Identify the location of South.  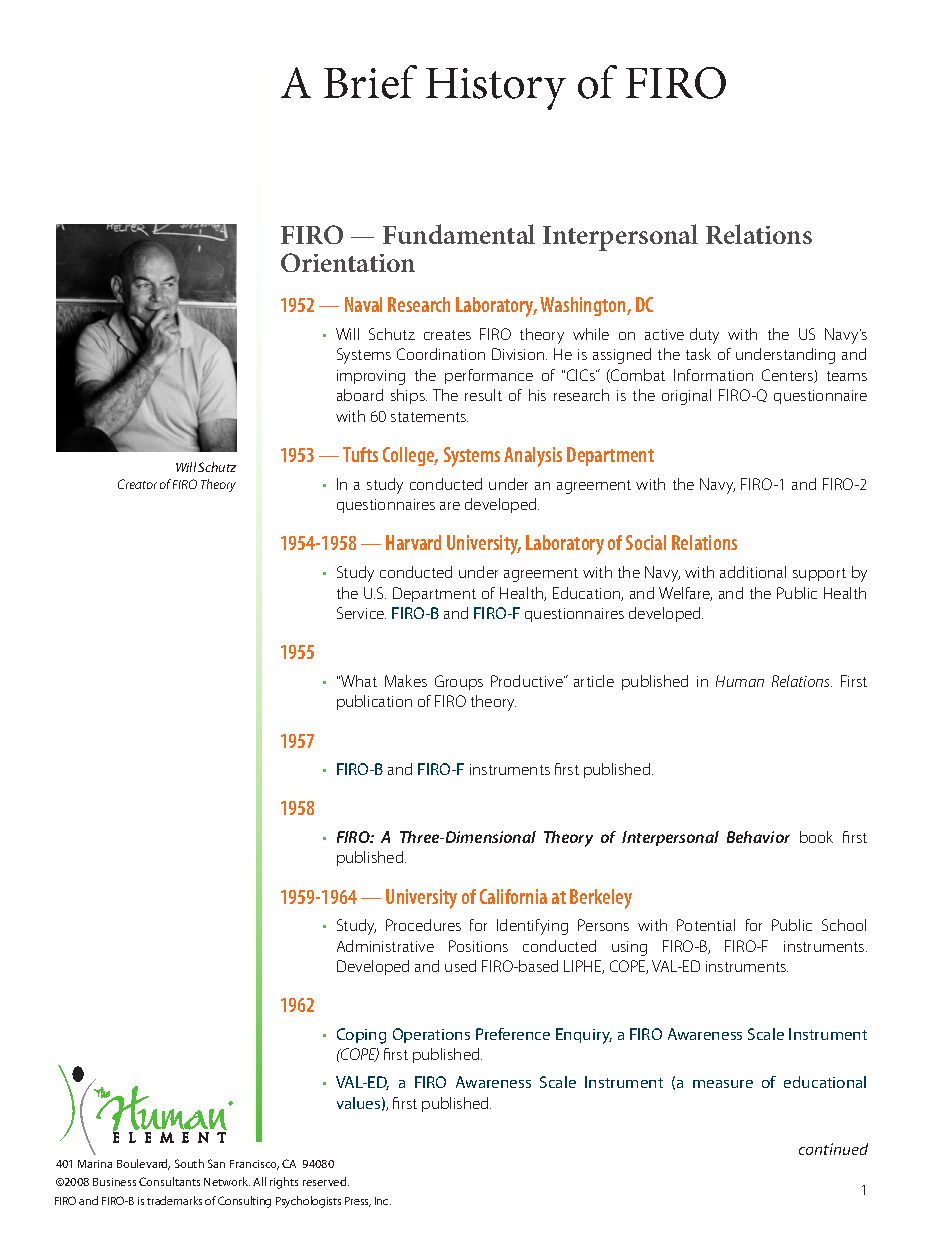
(189, 1163).
